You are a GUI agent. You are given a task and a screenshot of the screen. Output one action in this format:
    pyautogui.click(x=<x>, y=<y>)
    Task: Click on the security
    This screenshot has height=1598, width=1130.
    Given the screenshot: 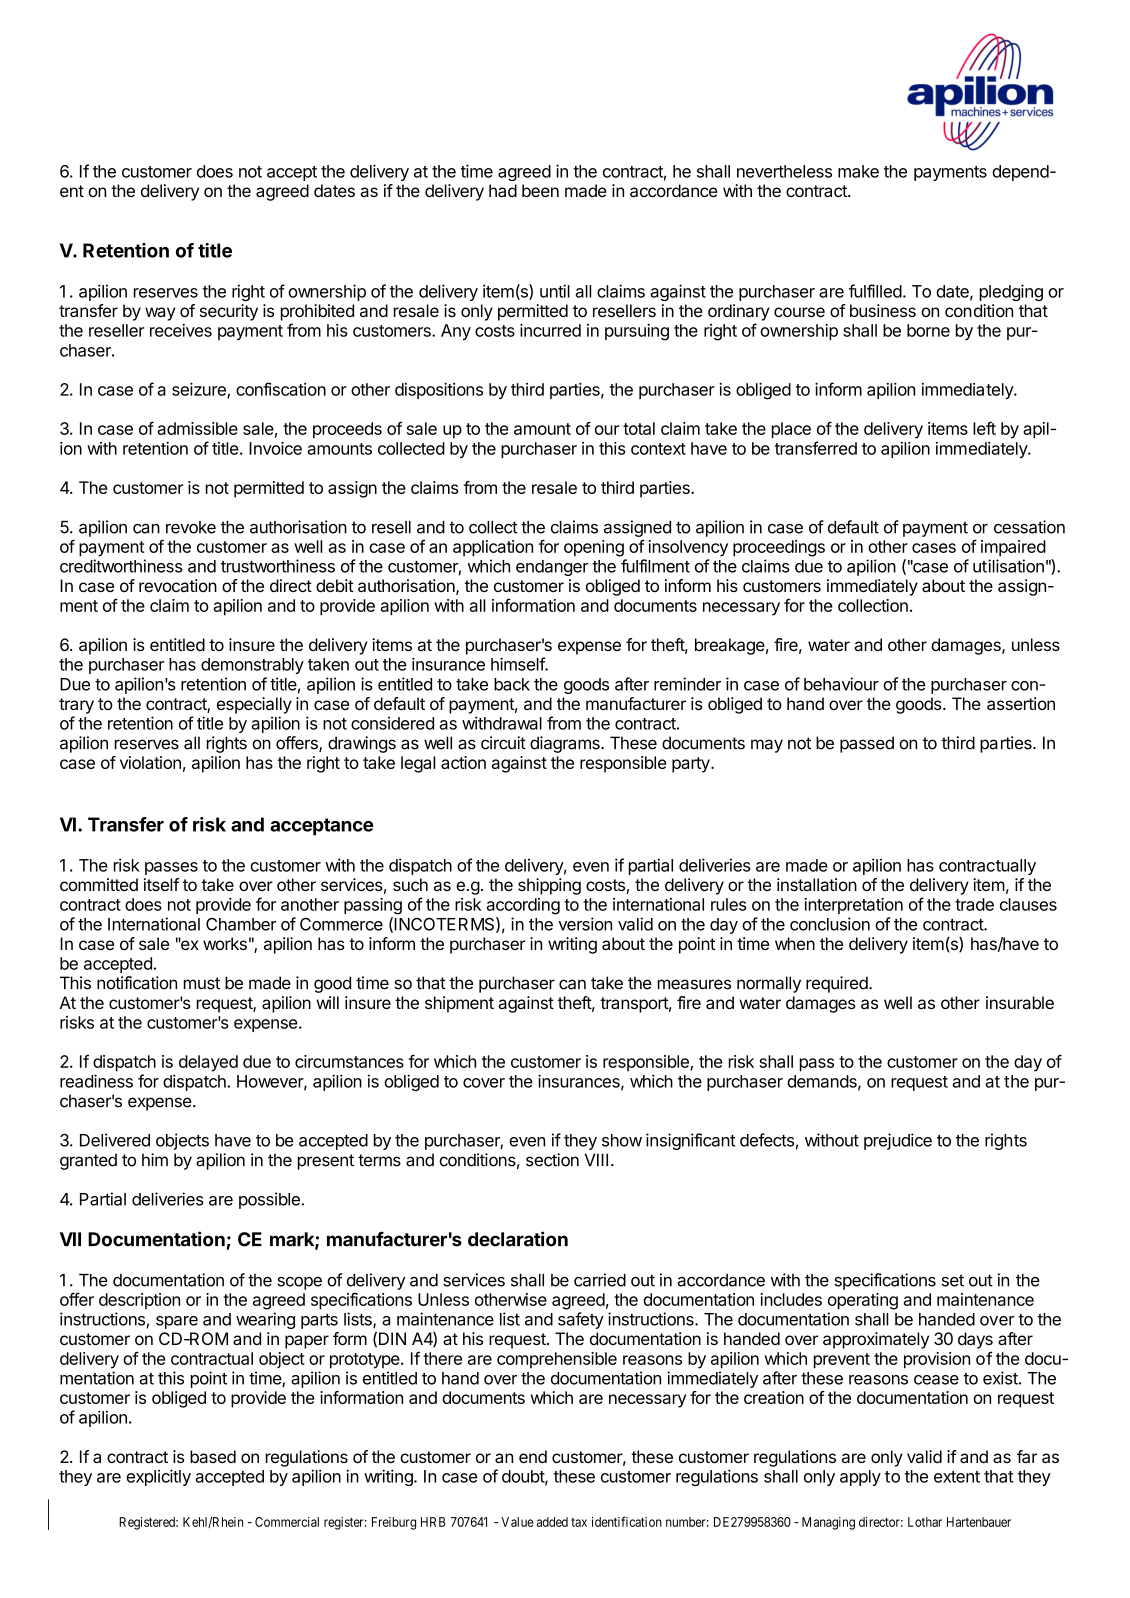 What is the action you would take?
    pyautogui.click(x=229, y=312)
